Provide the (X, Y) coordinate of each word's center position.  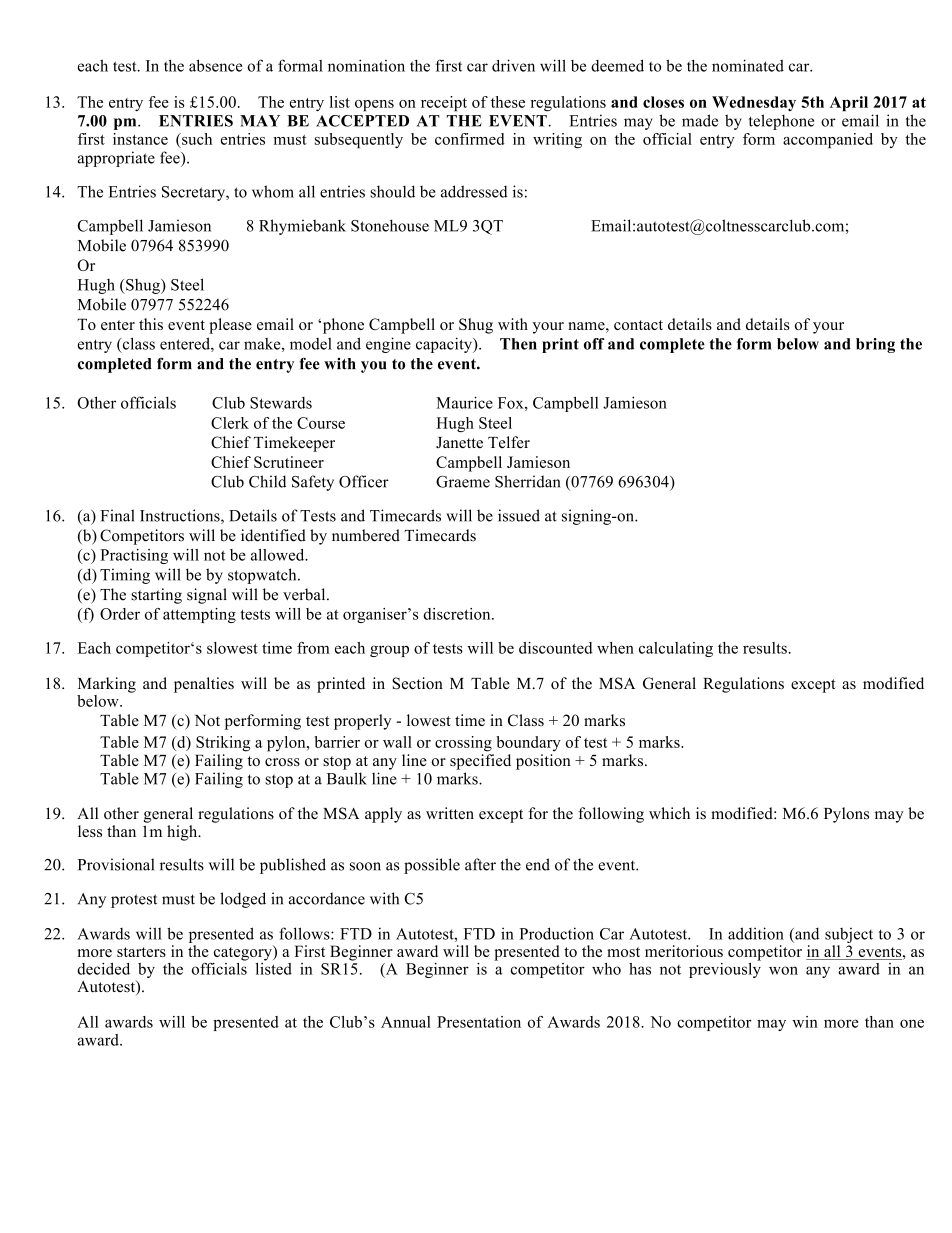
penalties (204, 685)
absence (216, 65)
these (508, 102)
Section (417, 683)
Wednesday (754, 103)
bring (875, 345)
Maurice (464, 402)
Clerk (230, 423)
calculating (676, 649)
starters (141, 952)
